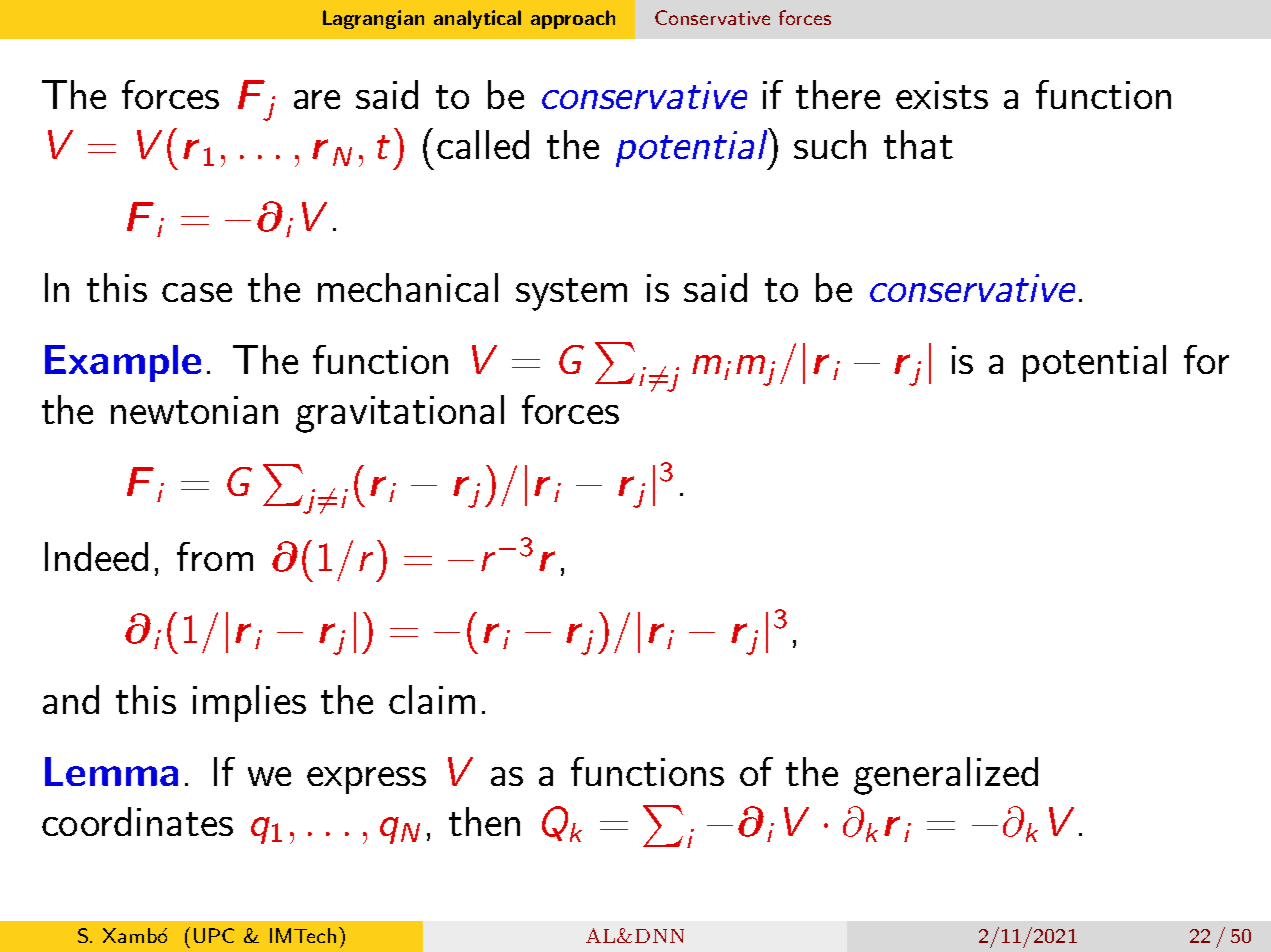 Image resolution: width=1271 pixels, height=952 pixels. What do you see at coordinates (483, 144) in the image?
I see `called` at bounding box center [483, 144].
